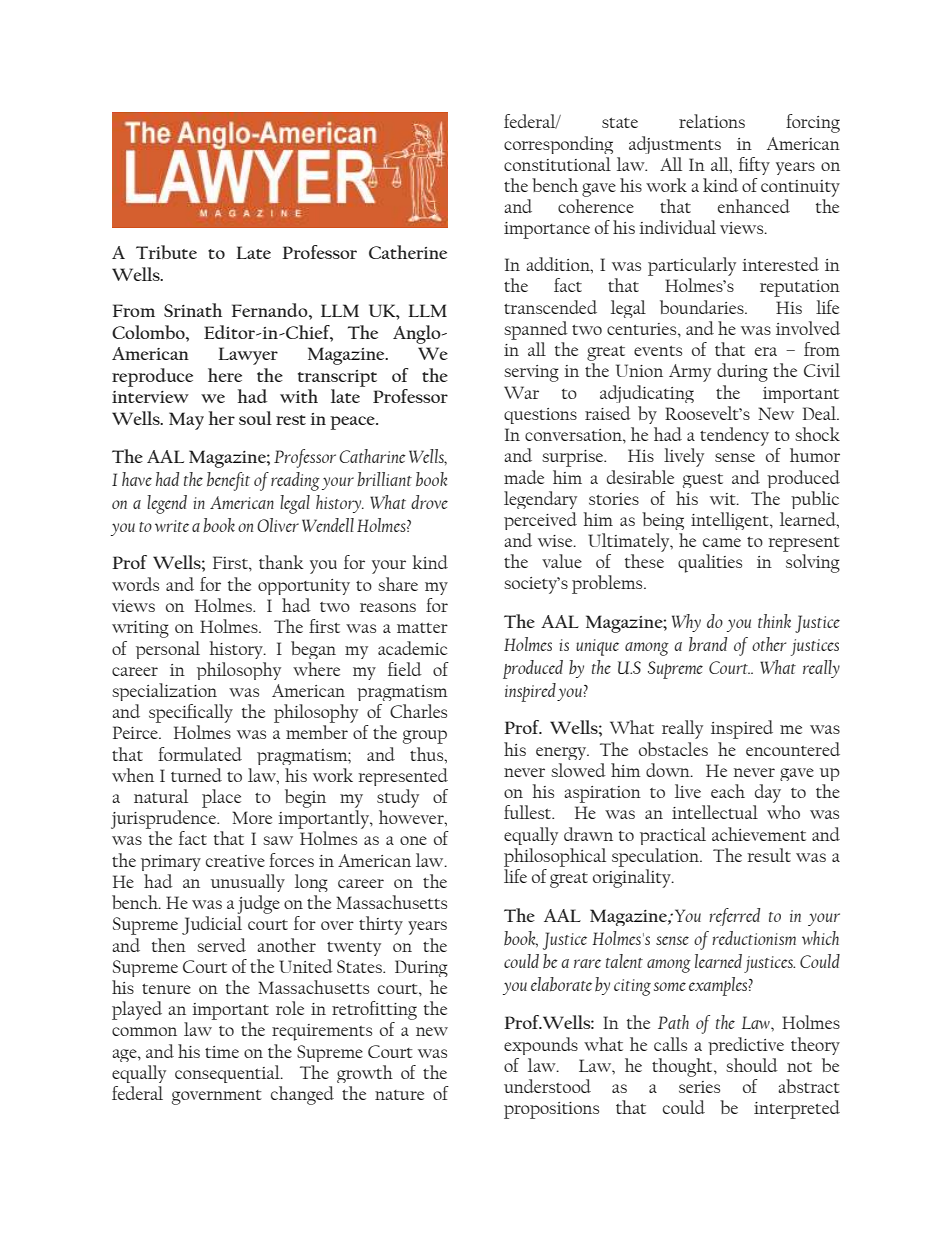  What do you see at coordinates (422, 628) in the image?
I see `matter` at bounding box center [422, 628].
